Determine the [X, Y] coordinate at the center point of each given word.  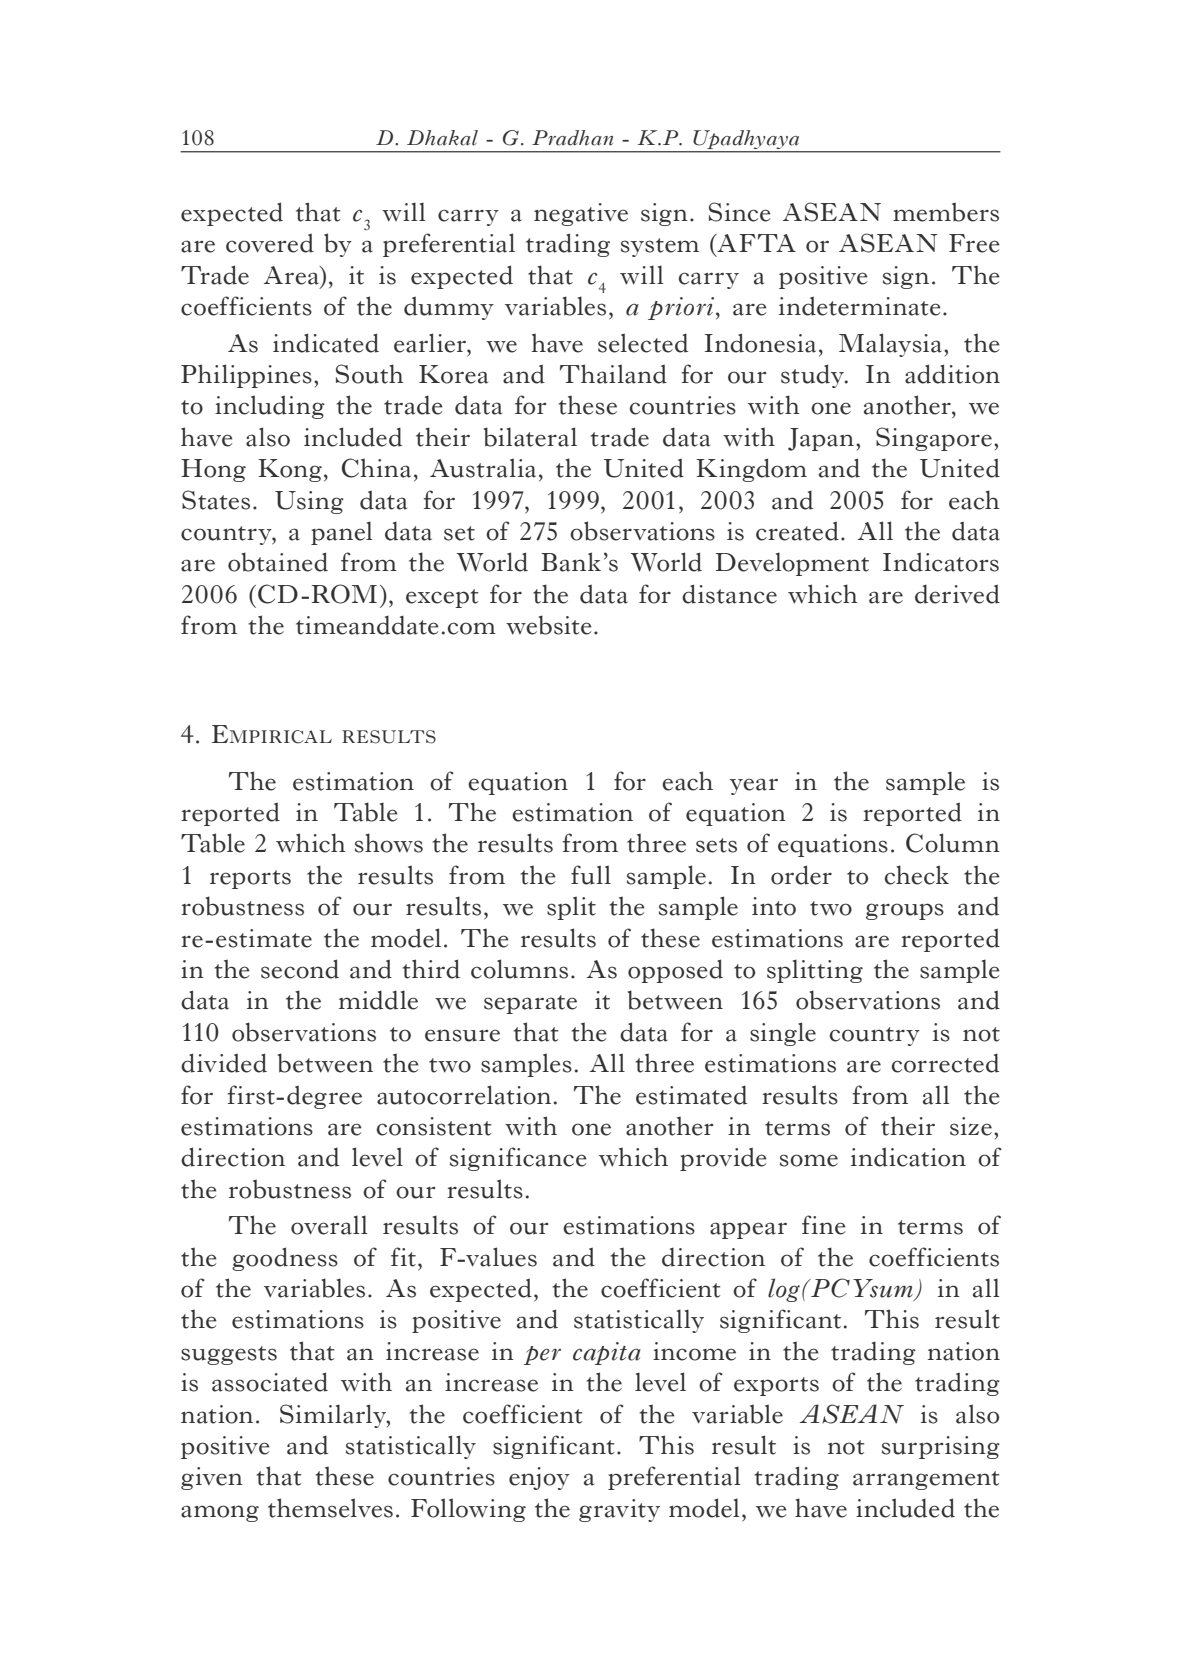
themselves [330, 1508]
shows [389, 843]
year [754, 786]
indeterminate [860, 306]
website [549, 625]
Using [309, 502]
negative [581, 214]
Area [292, 275]
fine [824, 1225]
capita [607, 1353]
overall [329, 1225]
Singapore [934, 439]
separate [530, 1004]
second [300, 969]
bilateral [530, 437]
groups [905, 911]
